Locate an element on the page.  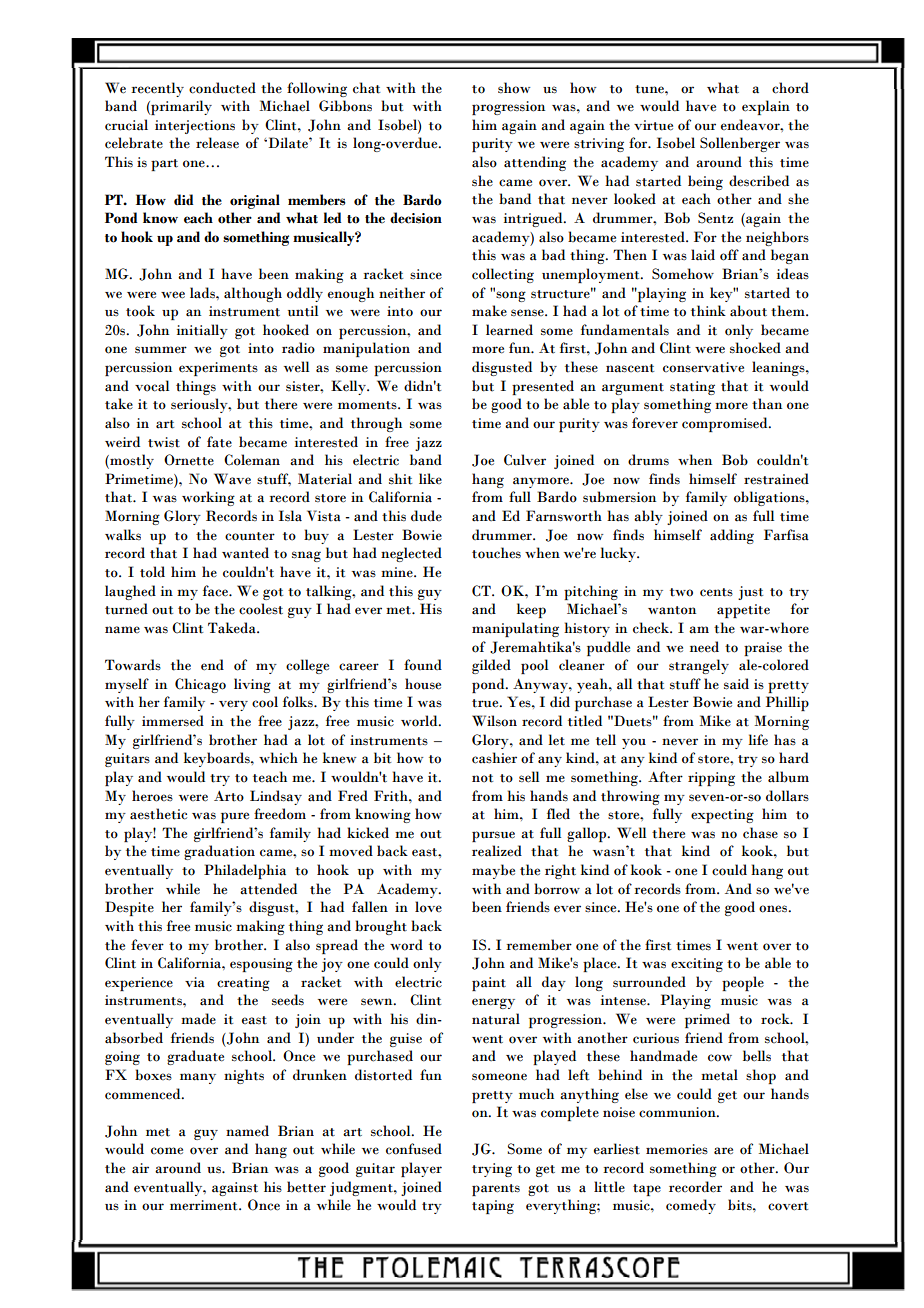
merriment is located at coordinates (205, 1205).
